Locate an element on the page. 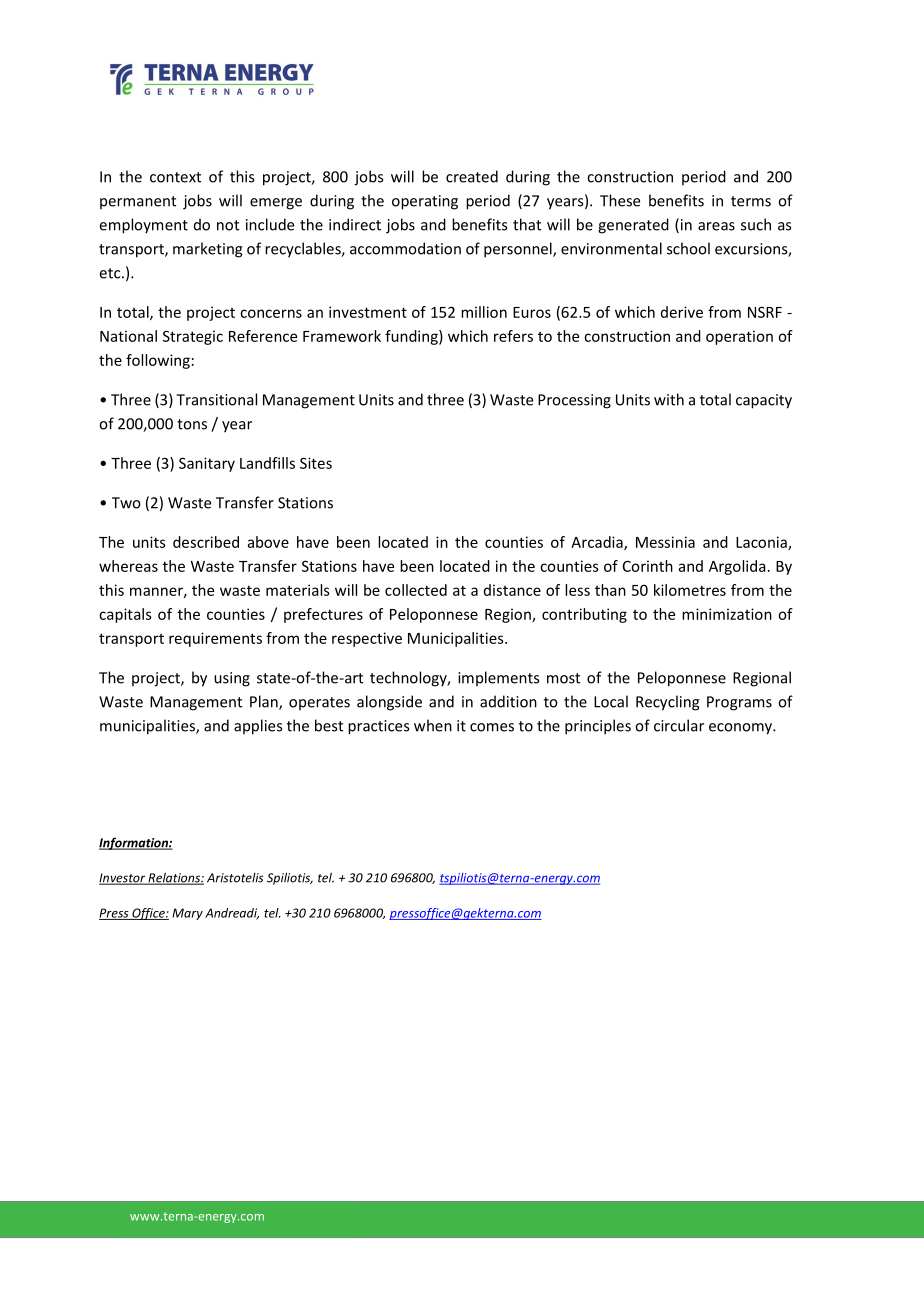 The image size is (924, 1308). implements is located at coordinates (498, 678).
